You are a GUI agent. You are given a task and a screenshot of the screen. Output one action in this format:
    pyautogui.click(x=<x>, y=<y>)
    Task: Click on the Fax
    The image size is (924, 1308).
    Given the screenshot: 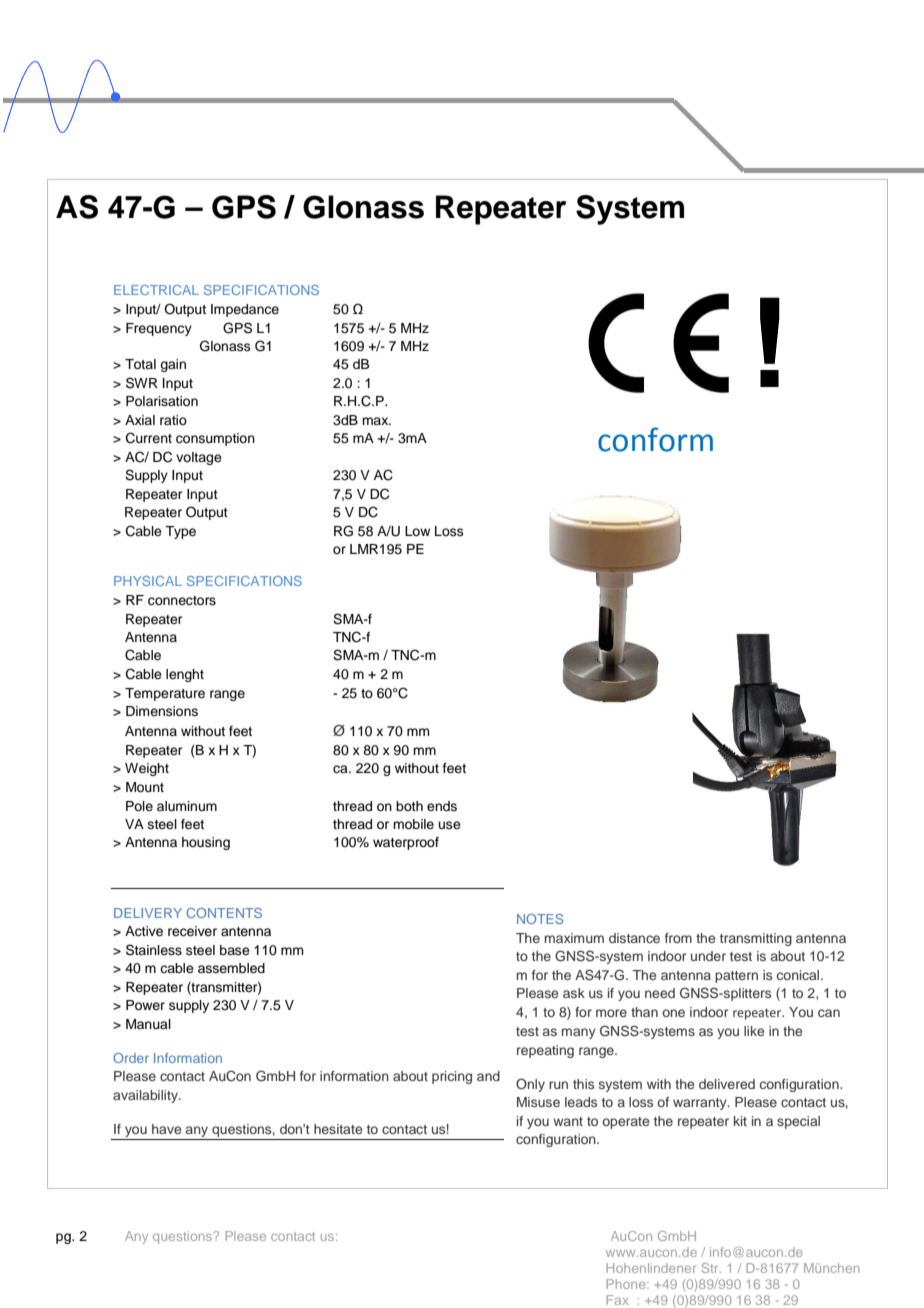 What is the action you would take?
    pyautogui.click(x=617, y=1300)
